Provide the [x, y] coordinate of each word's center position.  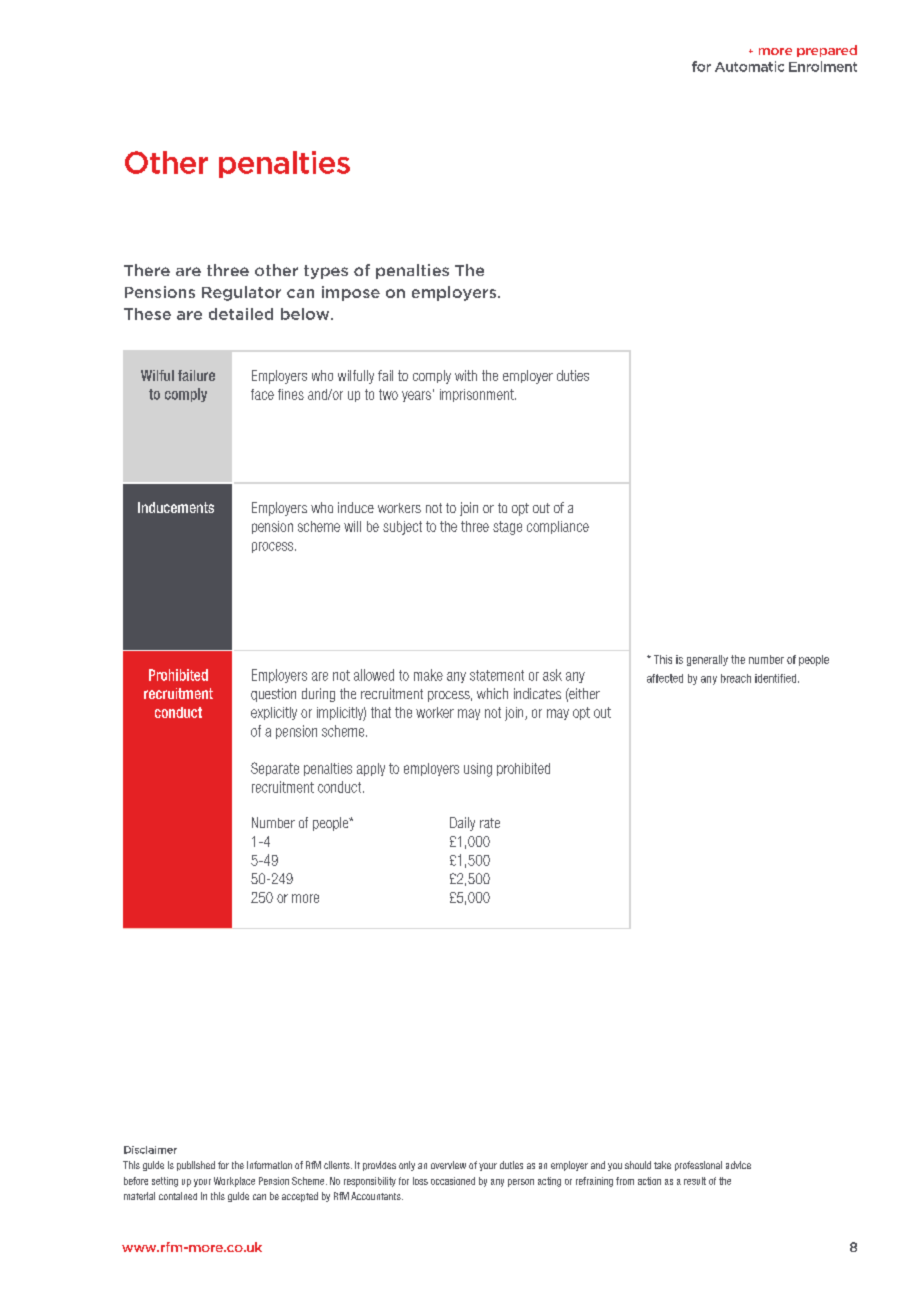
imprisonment [478, 395]
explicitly [274, 713]
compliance [558, 527]
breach [736, 678]
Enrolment [823, 66]
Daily [462, 824]
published [196, 1166]
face [262, 394]
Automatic [749, 66]
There [147, 270]
